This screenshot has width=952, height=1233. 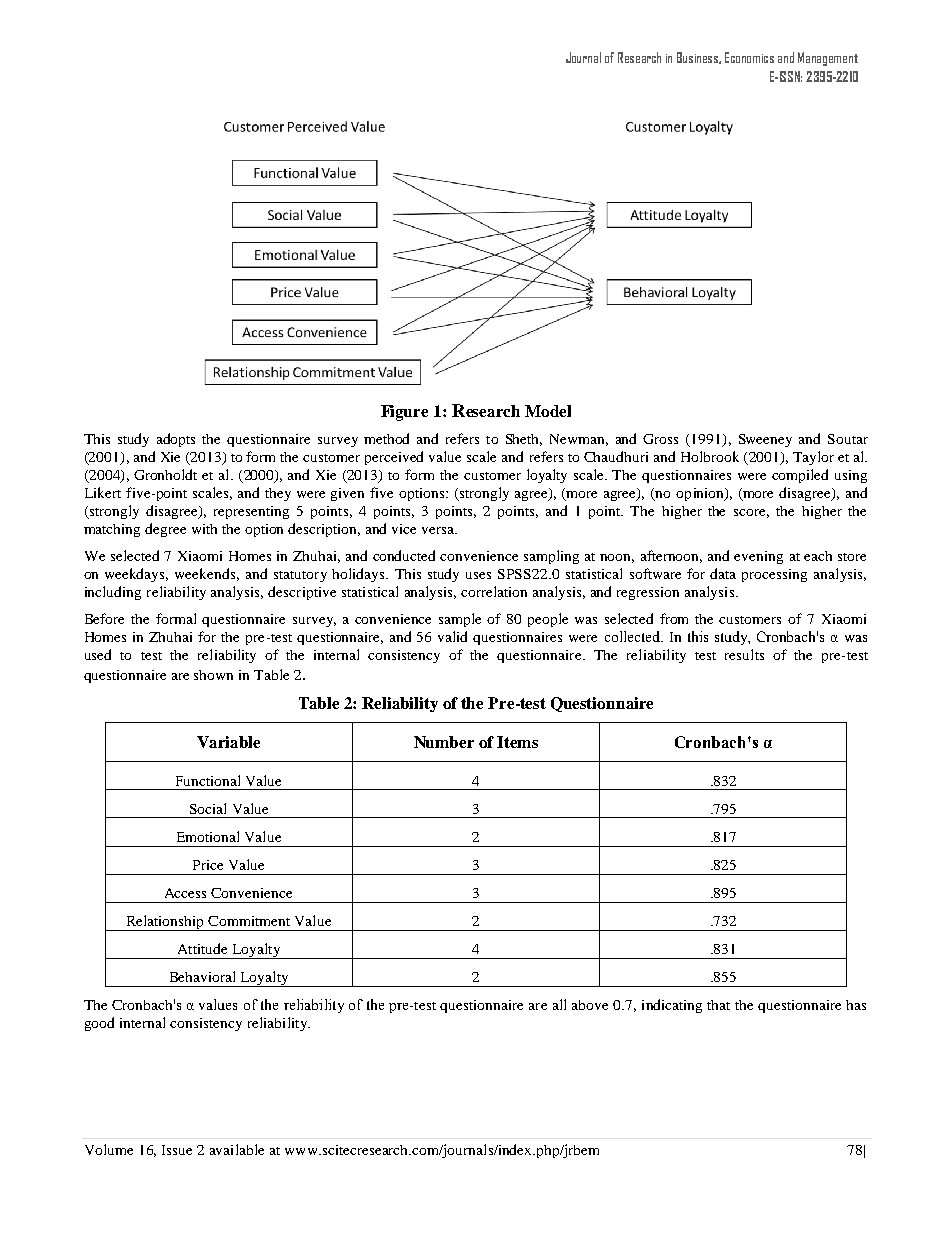 I want to click on adopts, so click(x=176, y=440).
